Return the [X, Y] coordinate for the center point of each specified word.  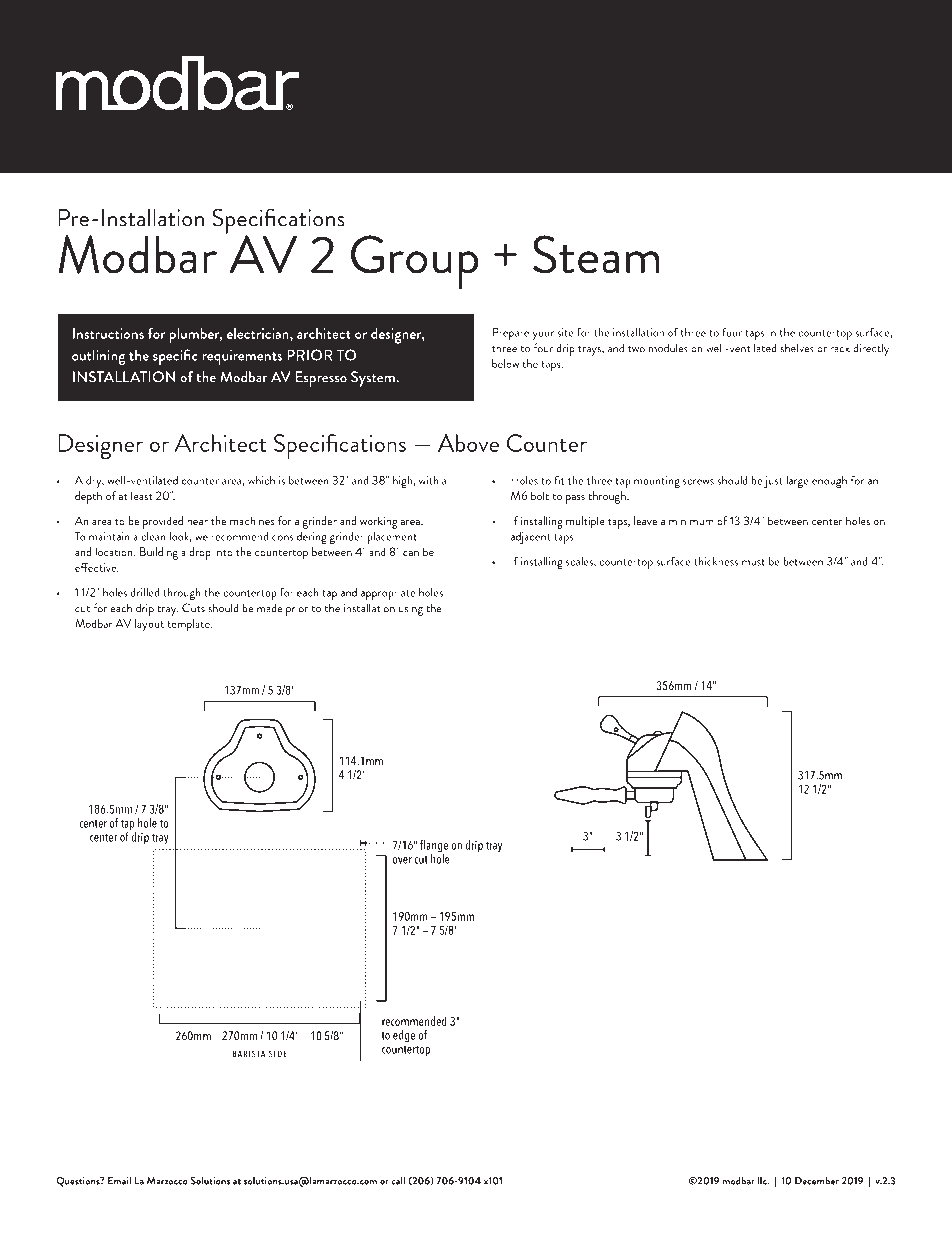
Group [415, 262]
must [753, 562]
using [411, 610]
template [189, 625]
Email [119, 1181]
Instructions [108, 333]
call [398, 1181]
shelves [797, 348]
